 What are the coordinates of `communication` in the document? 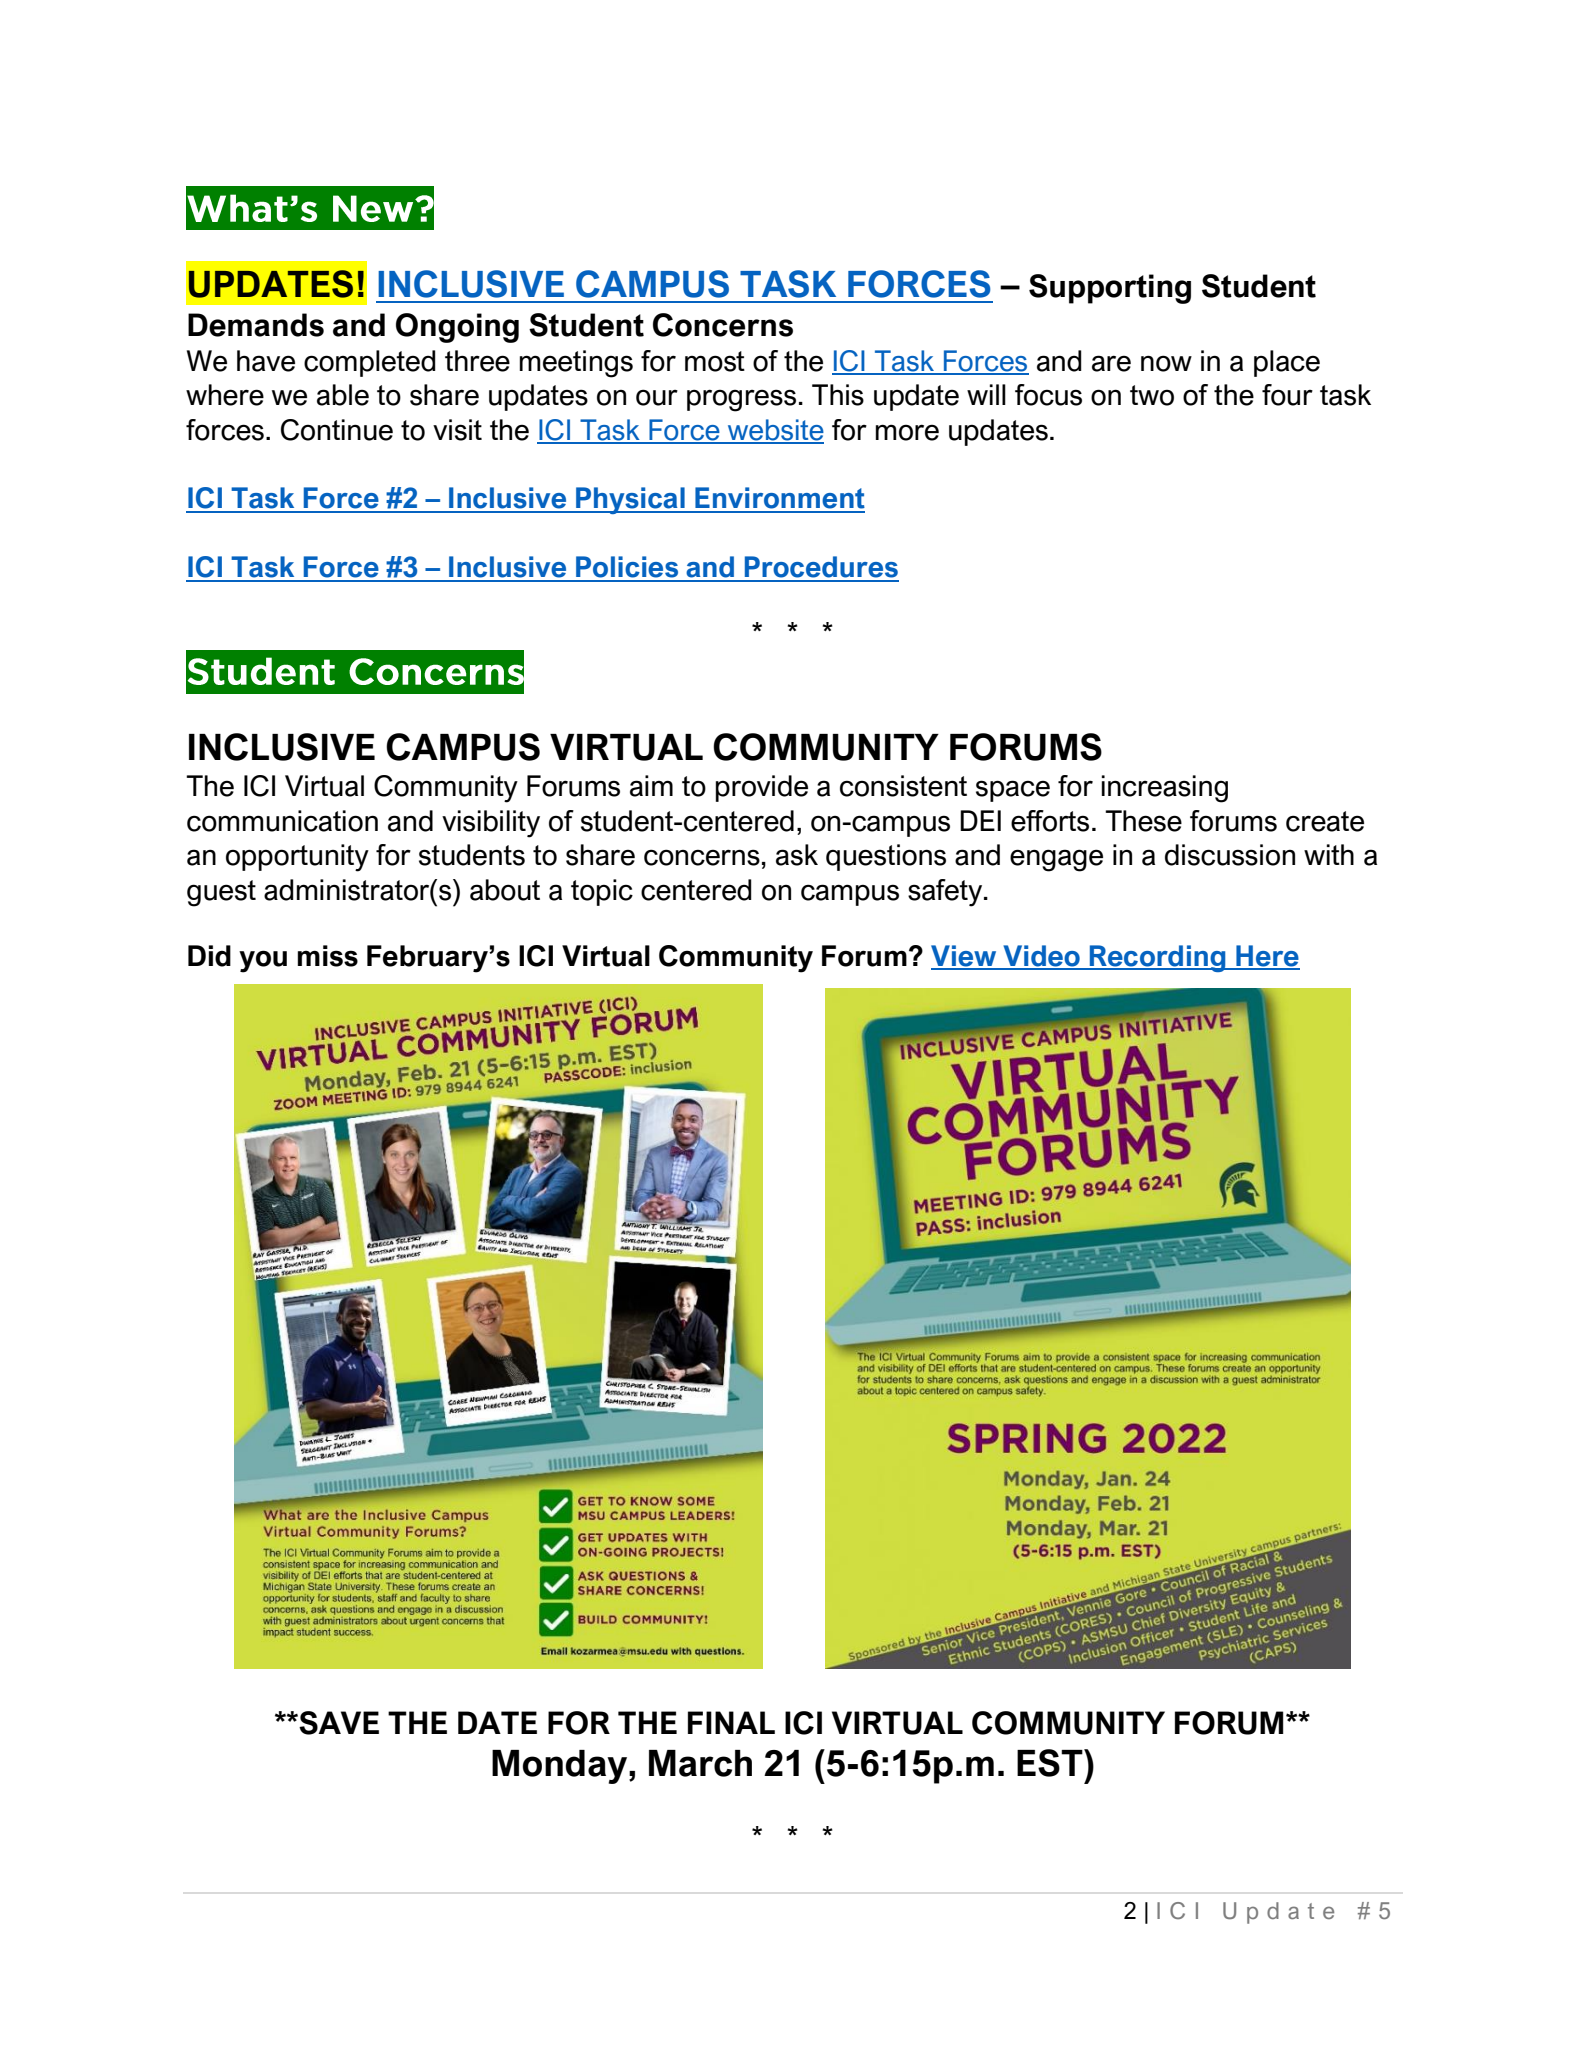 It's located at (282, 821).
